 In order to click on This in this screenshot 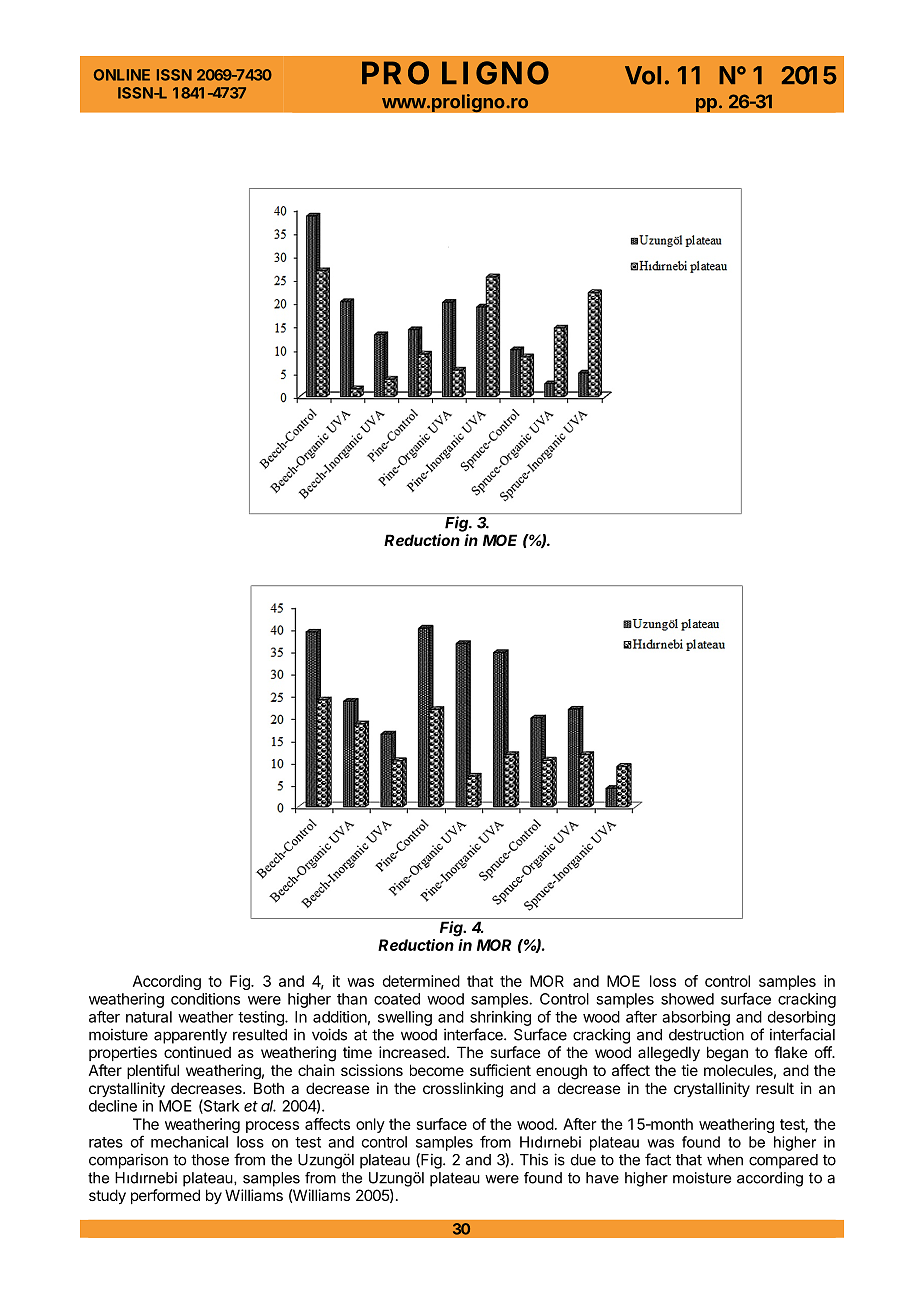, I will do `click(534, 1159)`.
